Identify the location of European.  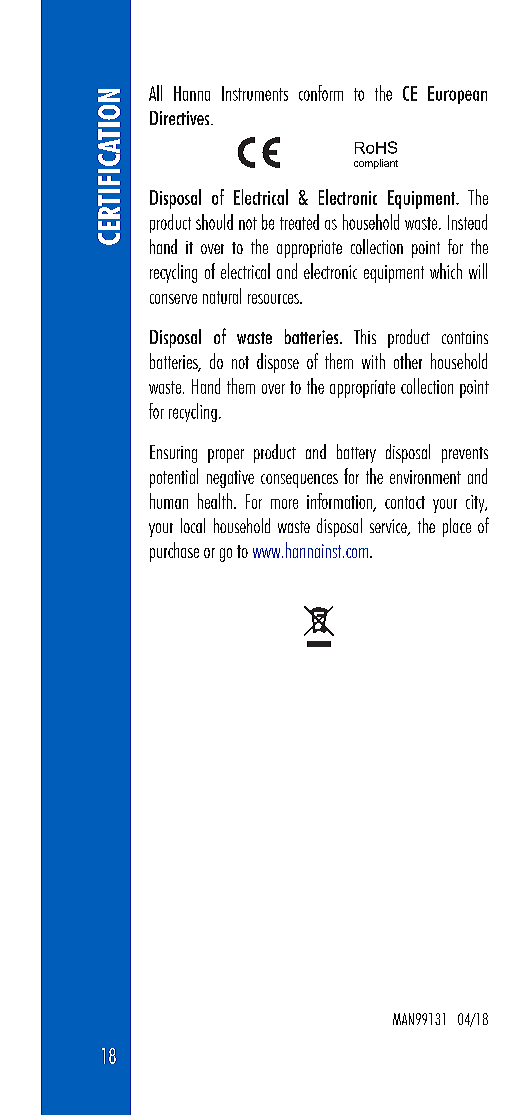
(457, 95).
